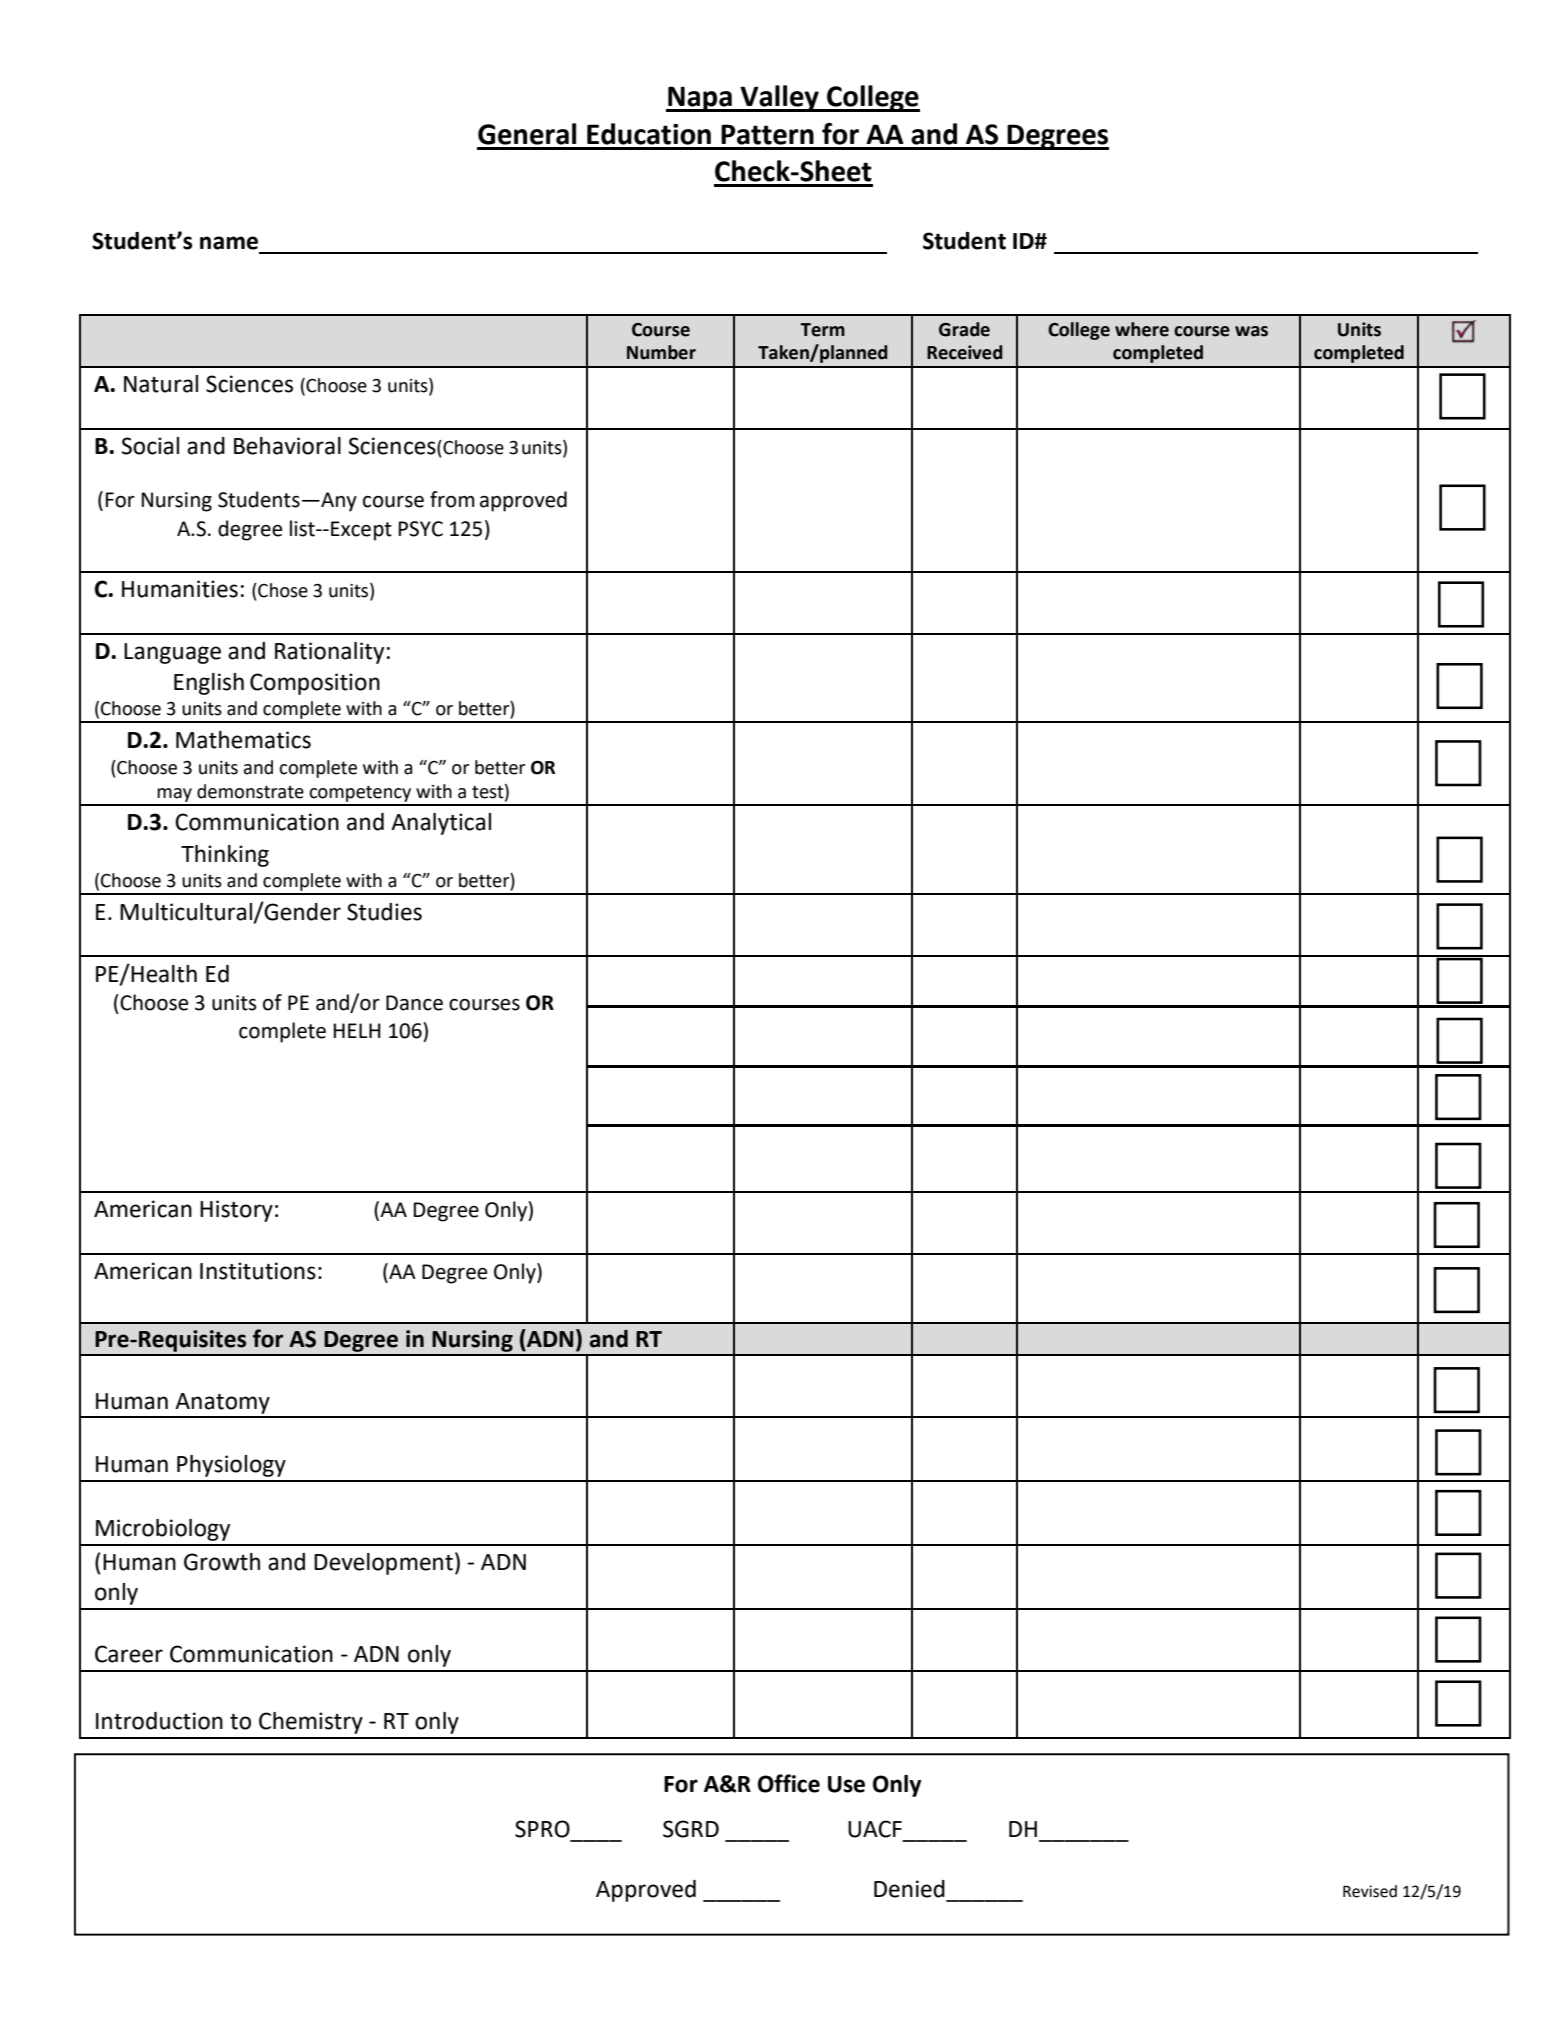 The height and width of the page is (2029, 1568). Describe the element at coordinates (789, 1783) in the page. I see `Office` at that location.
